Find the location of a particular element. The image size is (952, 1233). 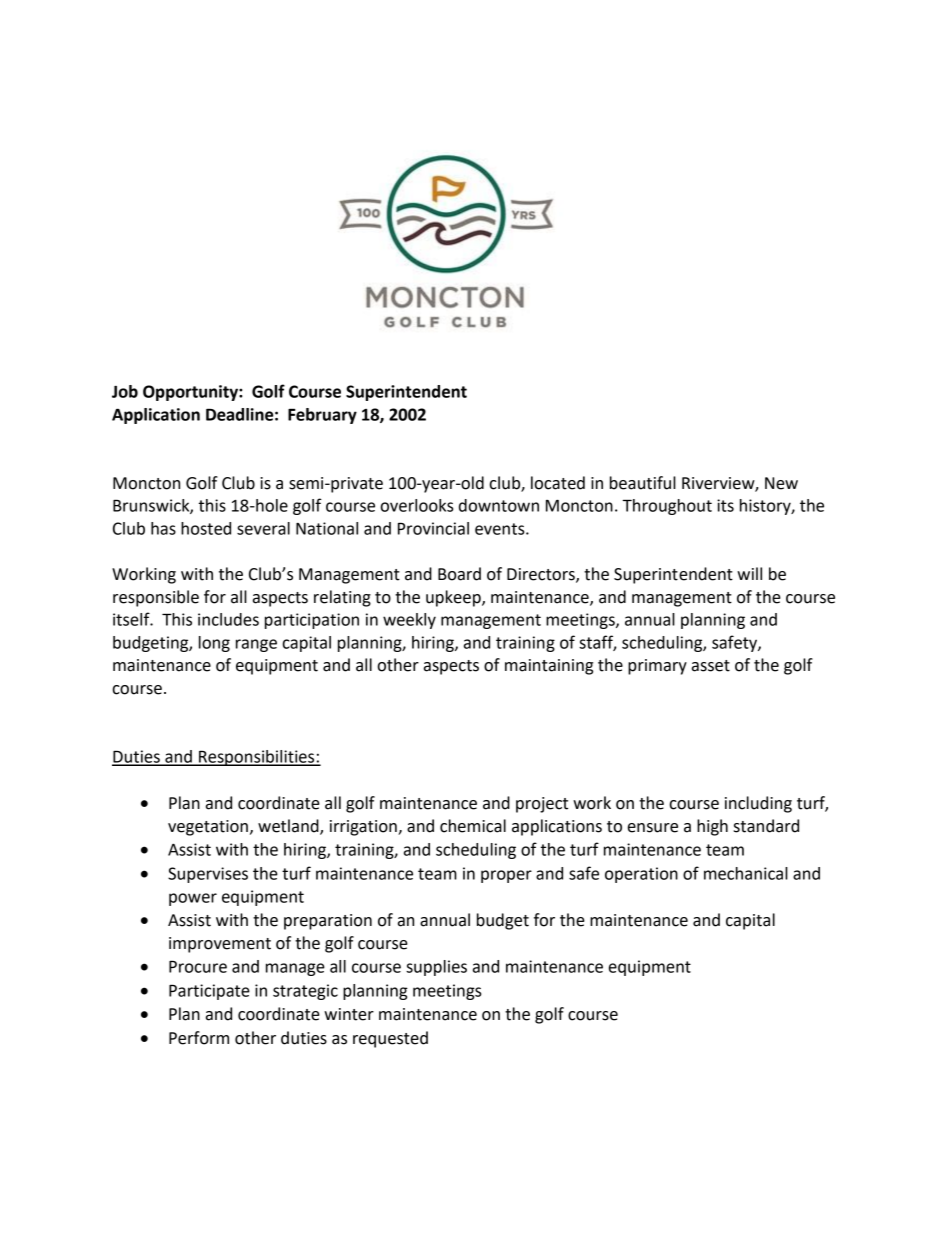

mechanical is located at coordinates (746, 873).
